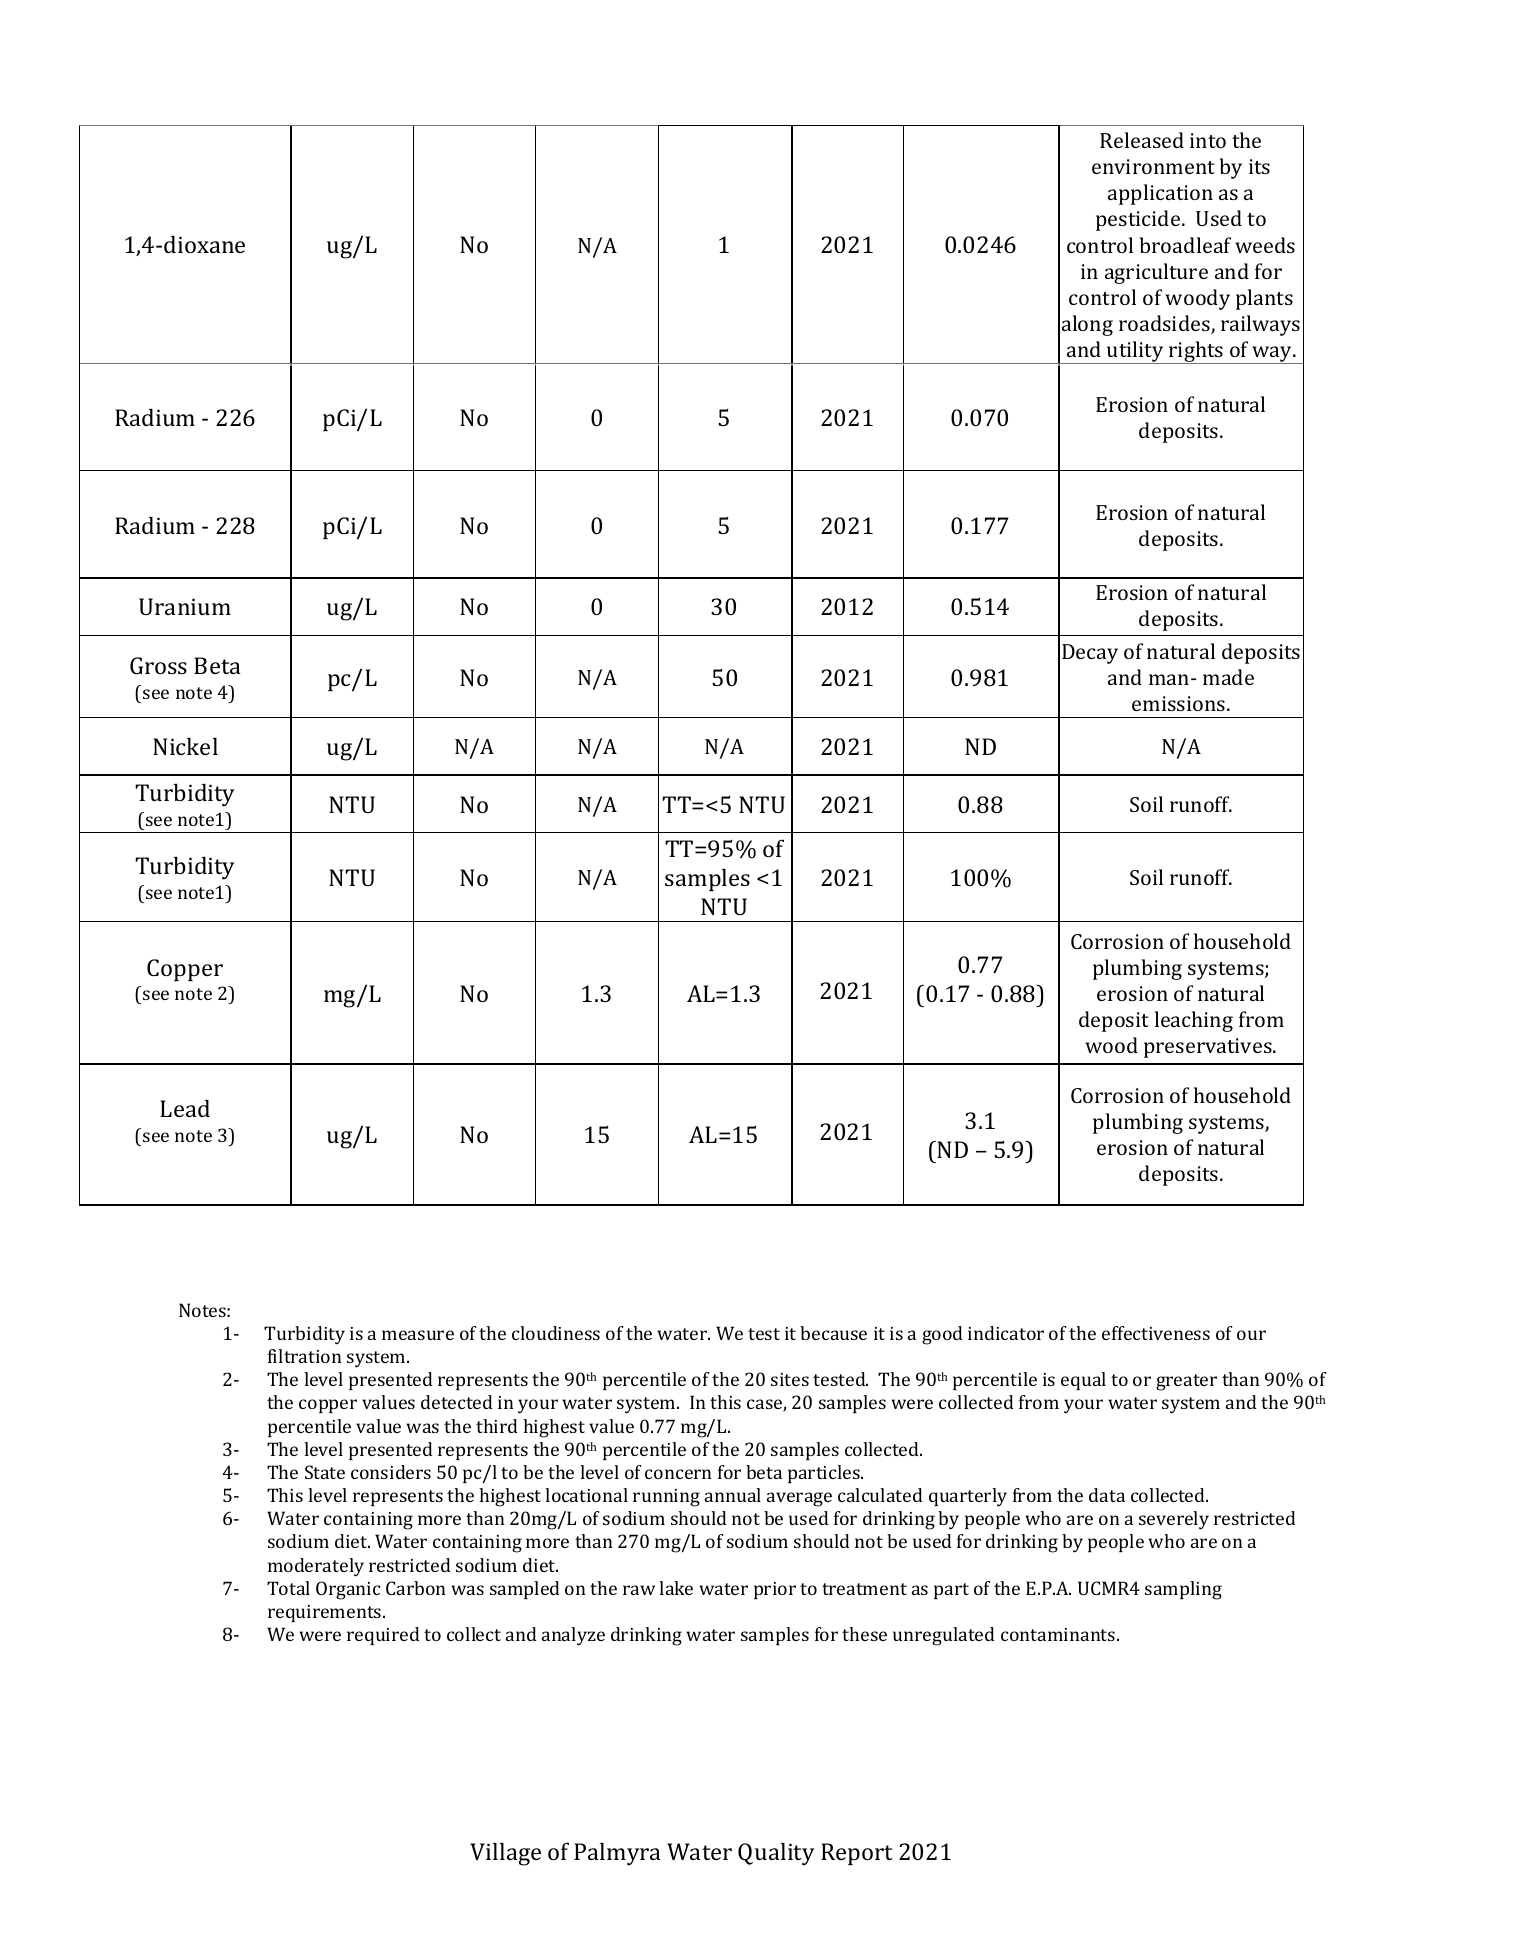 The height and width of the page is (1958, 1513). Describe the element at coordinates (1156, 1333) in the page. I see `effectiveness` at that location.
